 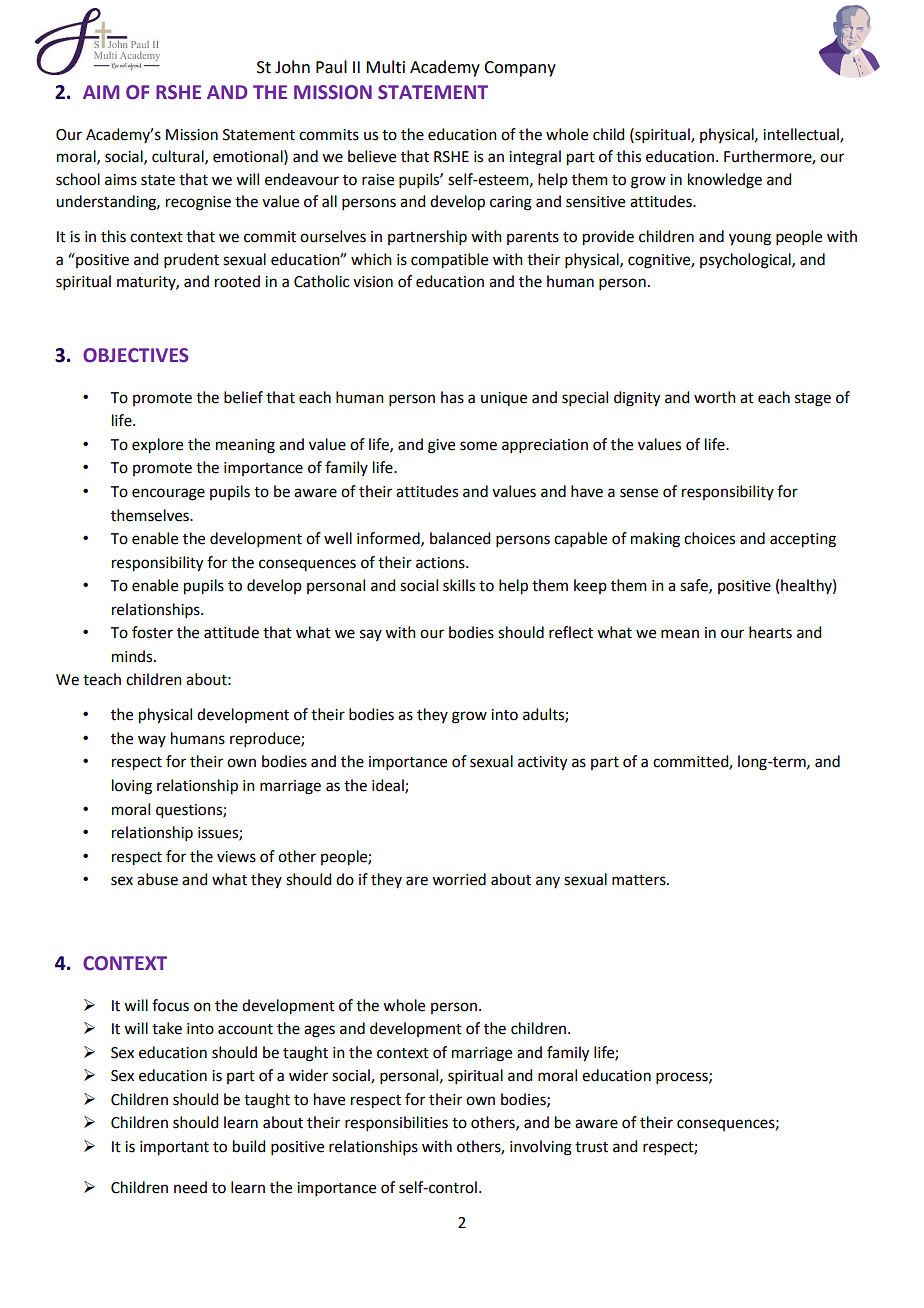 What do you see at coordinates (459, 585) in the page?
I see `skills` at bounding box center [459, 585].
